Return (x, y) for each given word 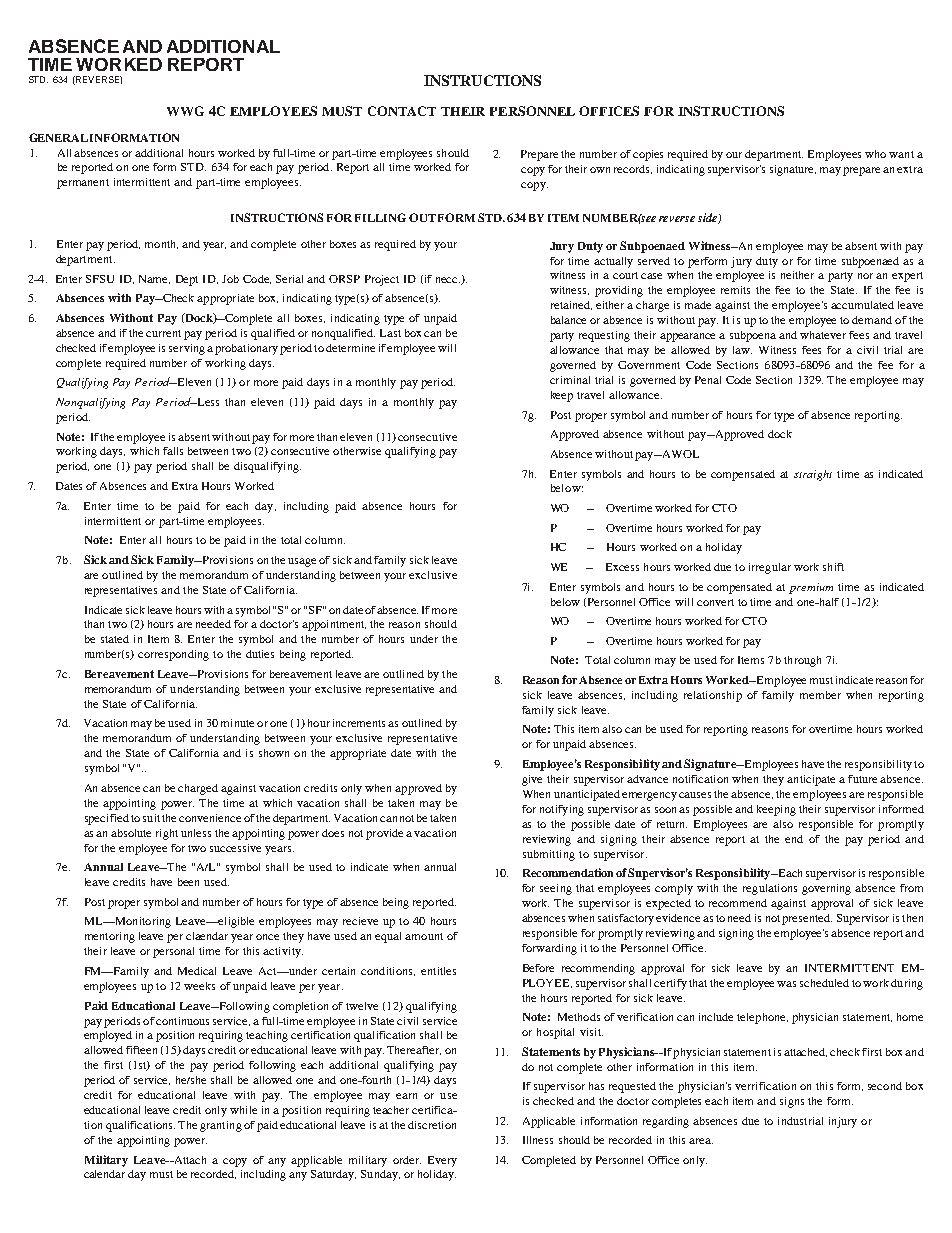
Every (442, 1161)
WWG (185, 111)
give (532, 780)
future (862, 779)
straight (813, 475)
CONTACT (402, 111)
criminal (570, 380)
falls (173, 451)
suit (151, 818)
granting (221, 1126)
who (875, 154)
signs (792, 1102)
